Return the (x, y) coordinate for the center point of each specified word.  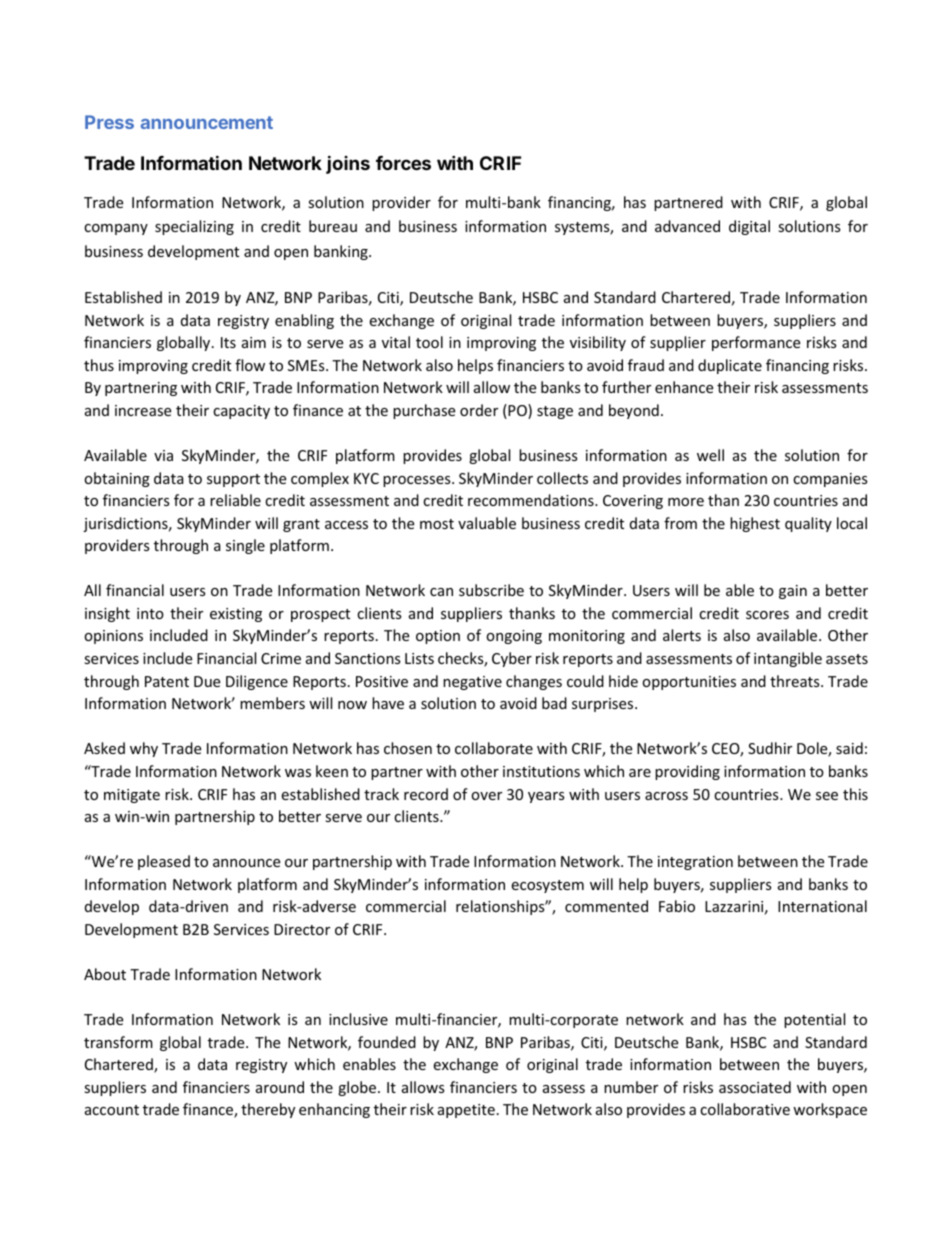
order (479, 410)
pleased (164, 862)
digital (749, 227)
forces (403, 163)
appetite (466, 1111)
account (112, 1110)
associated (755, 1087)
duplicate (730, 366)
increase (143, 410)
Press (109, 122)
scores (767, 615)
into (150, 613)
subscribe (491, 590)
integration (695, 863)
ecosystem (547, 886)
